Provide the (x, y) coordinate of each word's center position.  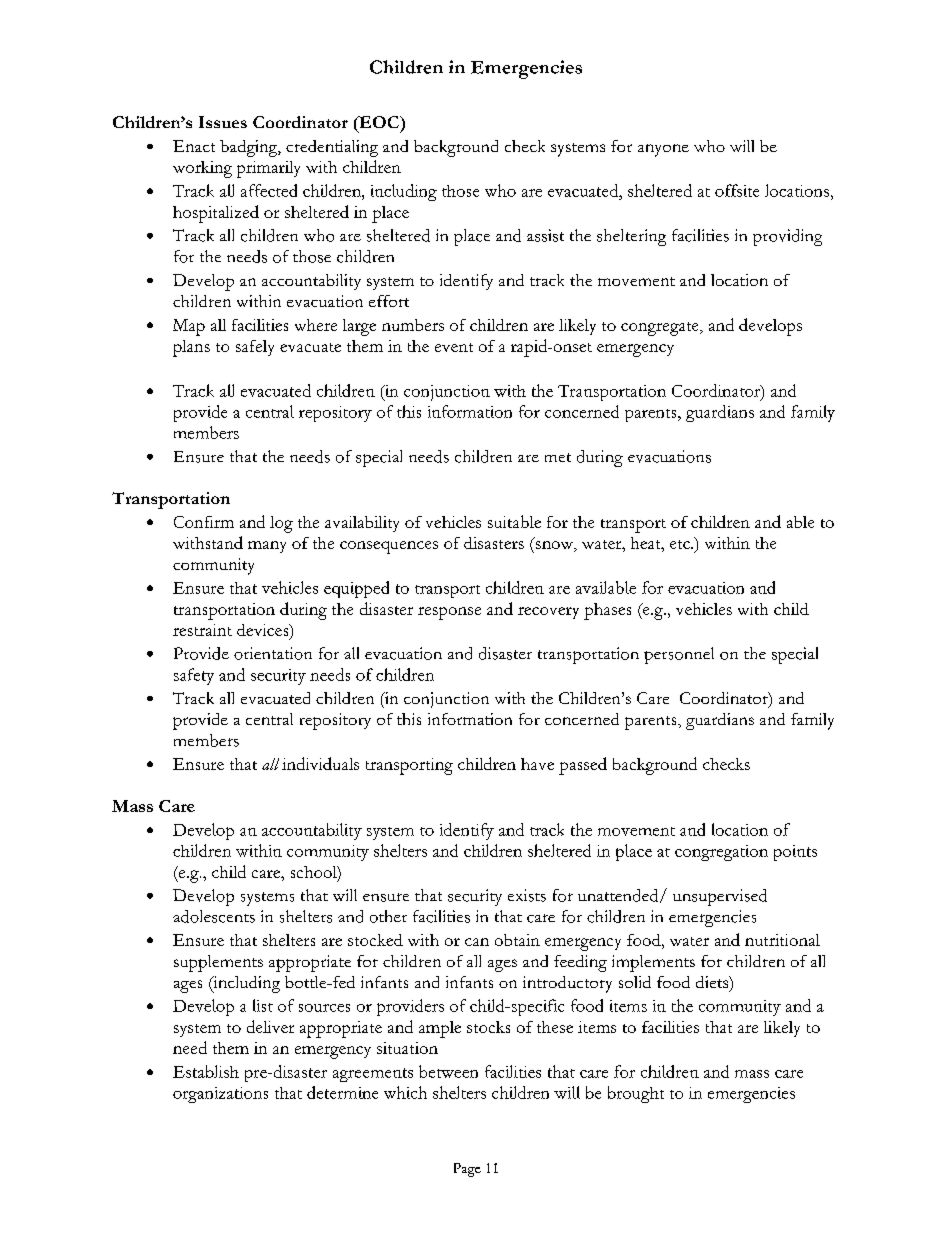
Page (467, 1170)
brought (636, 1094)
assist (545, 235)
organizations (220, 1095)
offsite (737, 190)
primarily (268, 169)
